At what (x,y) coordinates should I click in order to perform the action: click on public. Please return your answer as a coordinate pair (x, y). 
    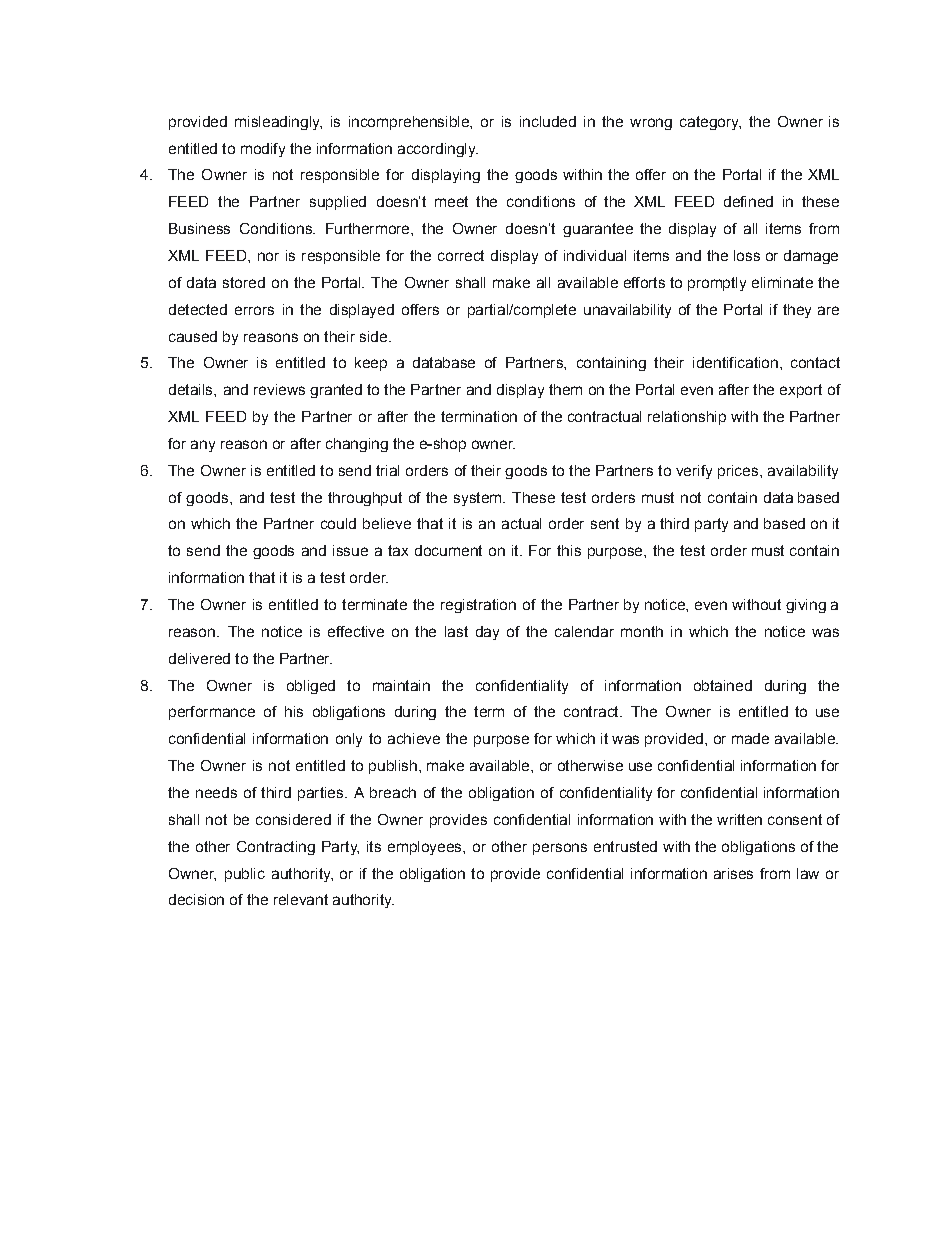
    Looking at the image, I should click on (245, 875).
